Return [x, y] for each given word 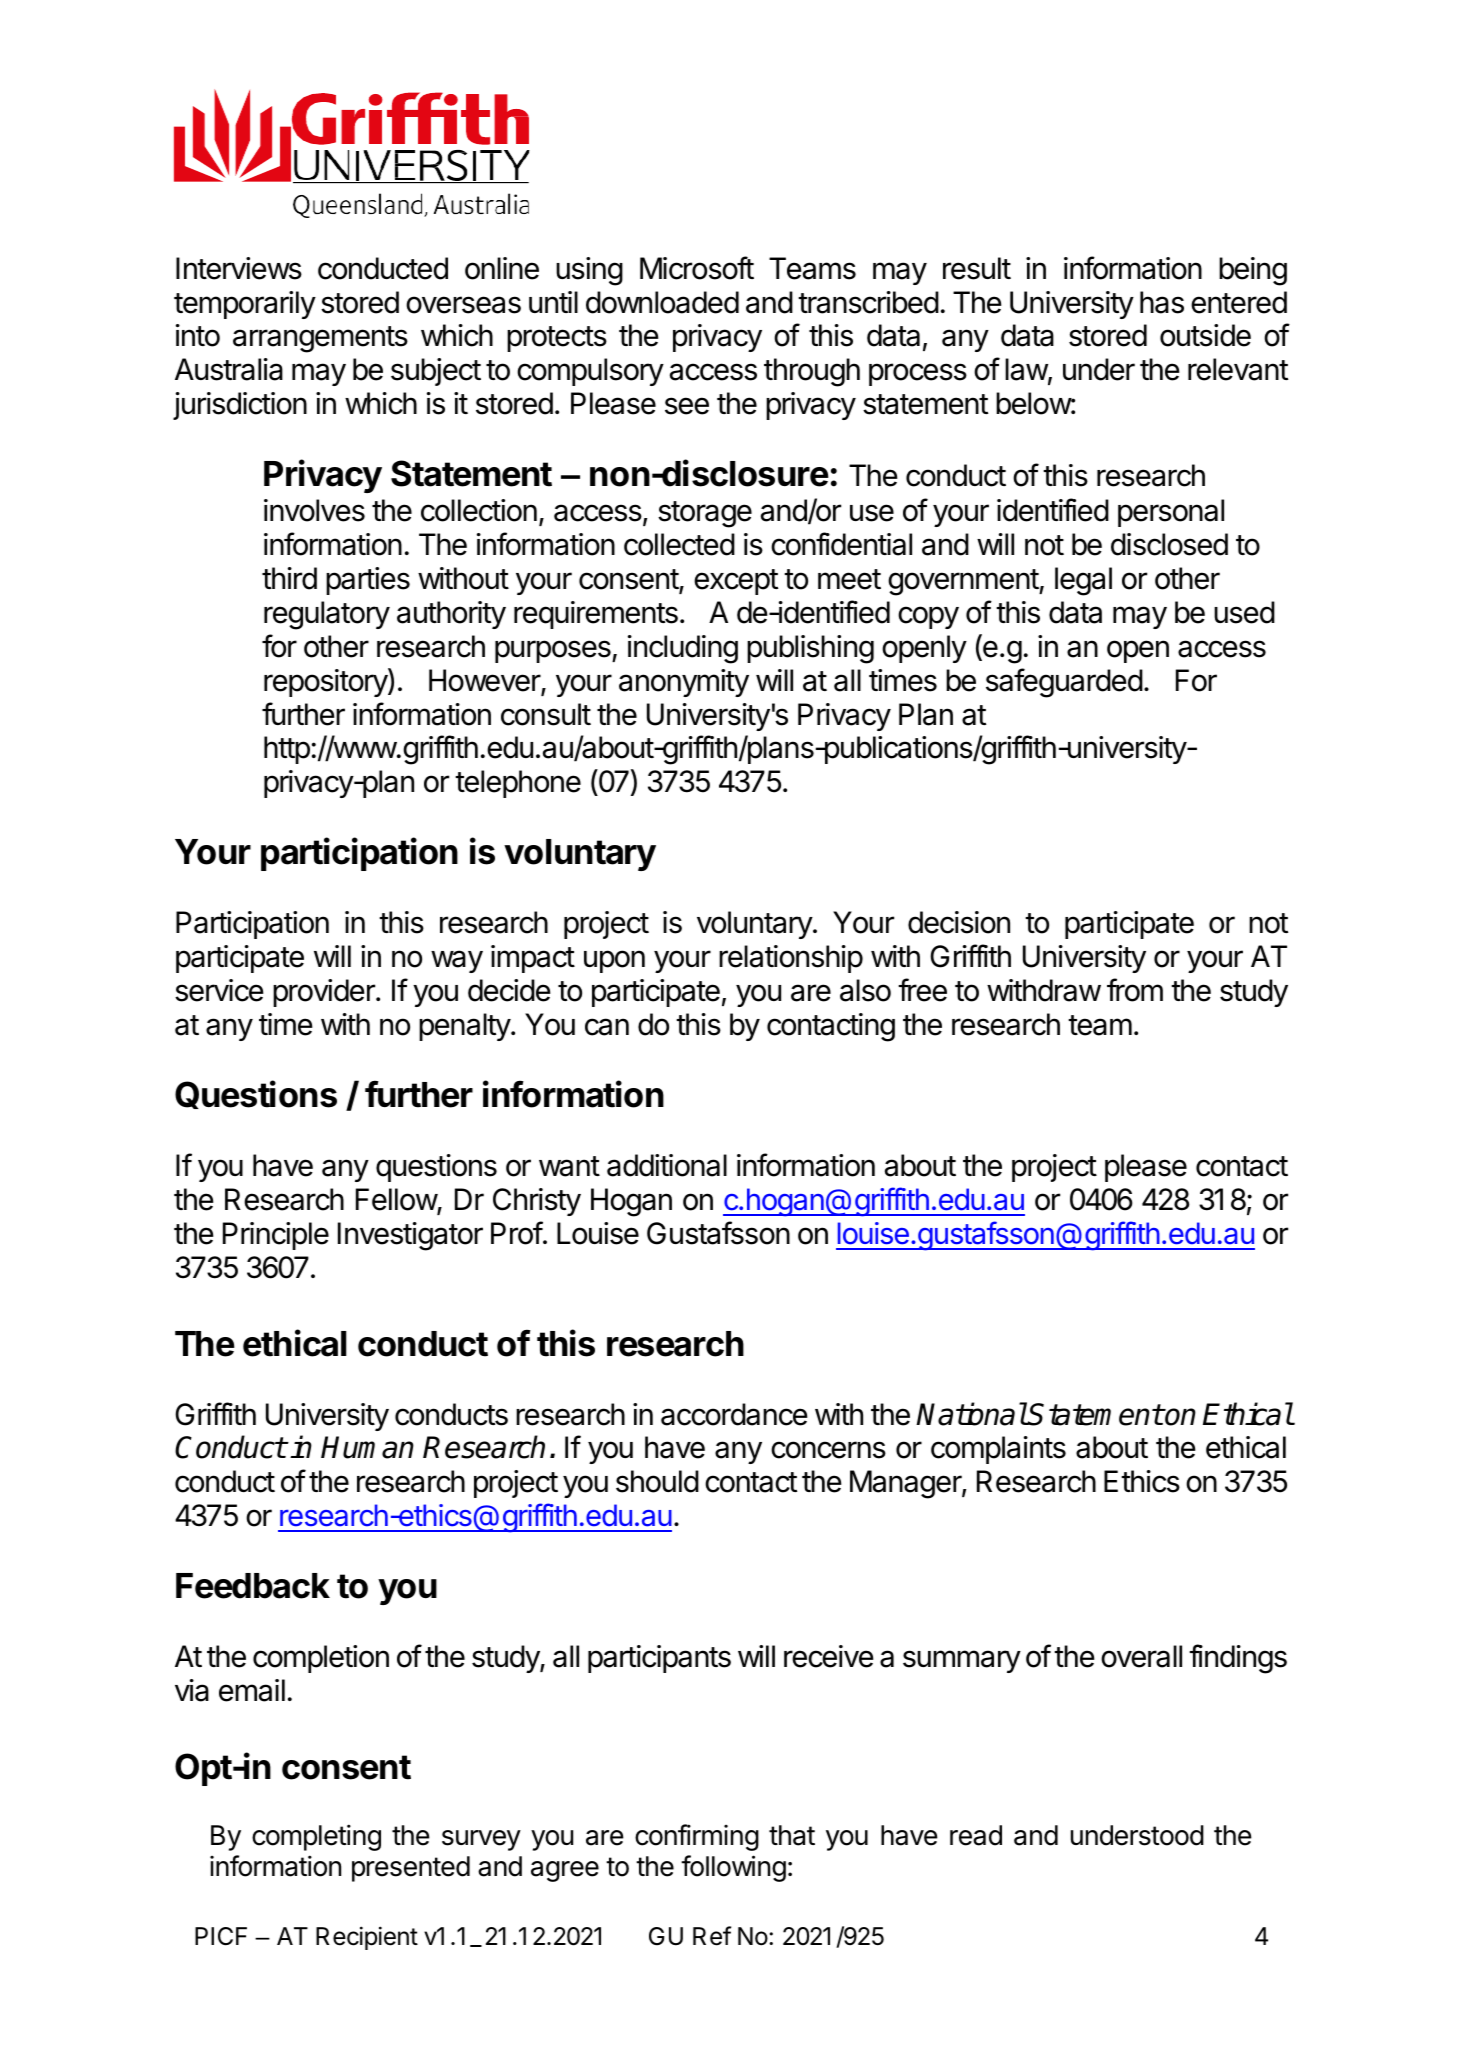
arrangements [320, 339]
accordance [734, 1414]
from [1135, 990]
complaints [998, 1450]
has [1162, 302]
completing [316, 1837]
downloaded [662, 302]
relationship [791, 959]
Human [367, 1447]
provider [325, 993]
